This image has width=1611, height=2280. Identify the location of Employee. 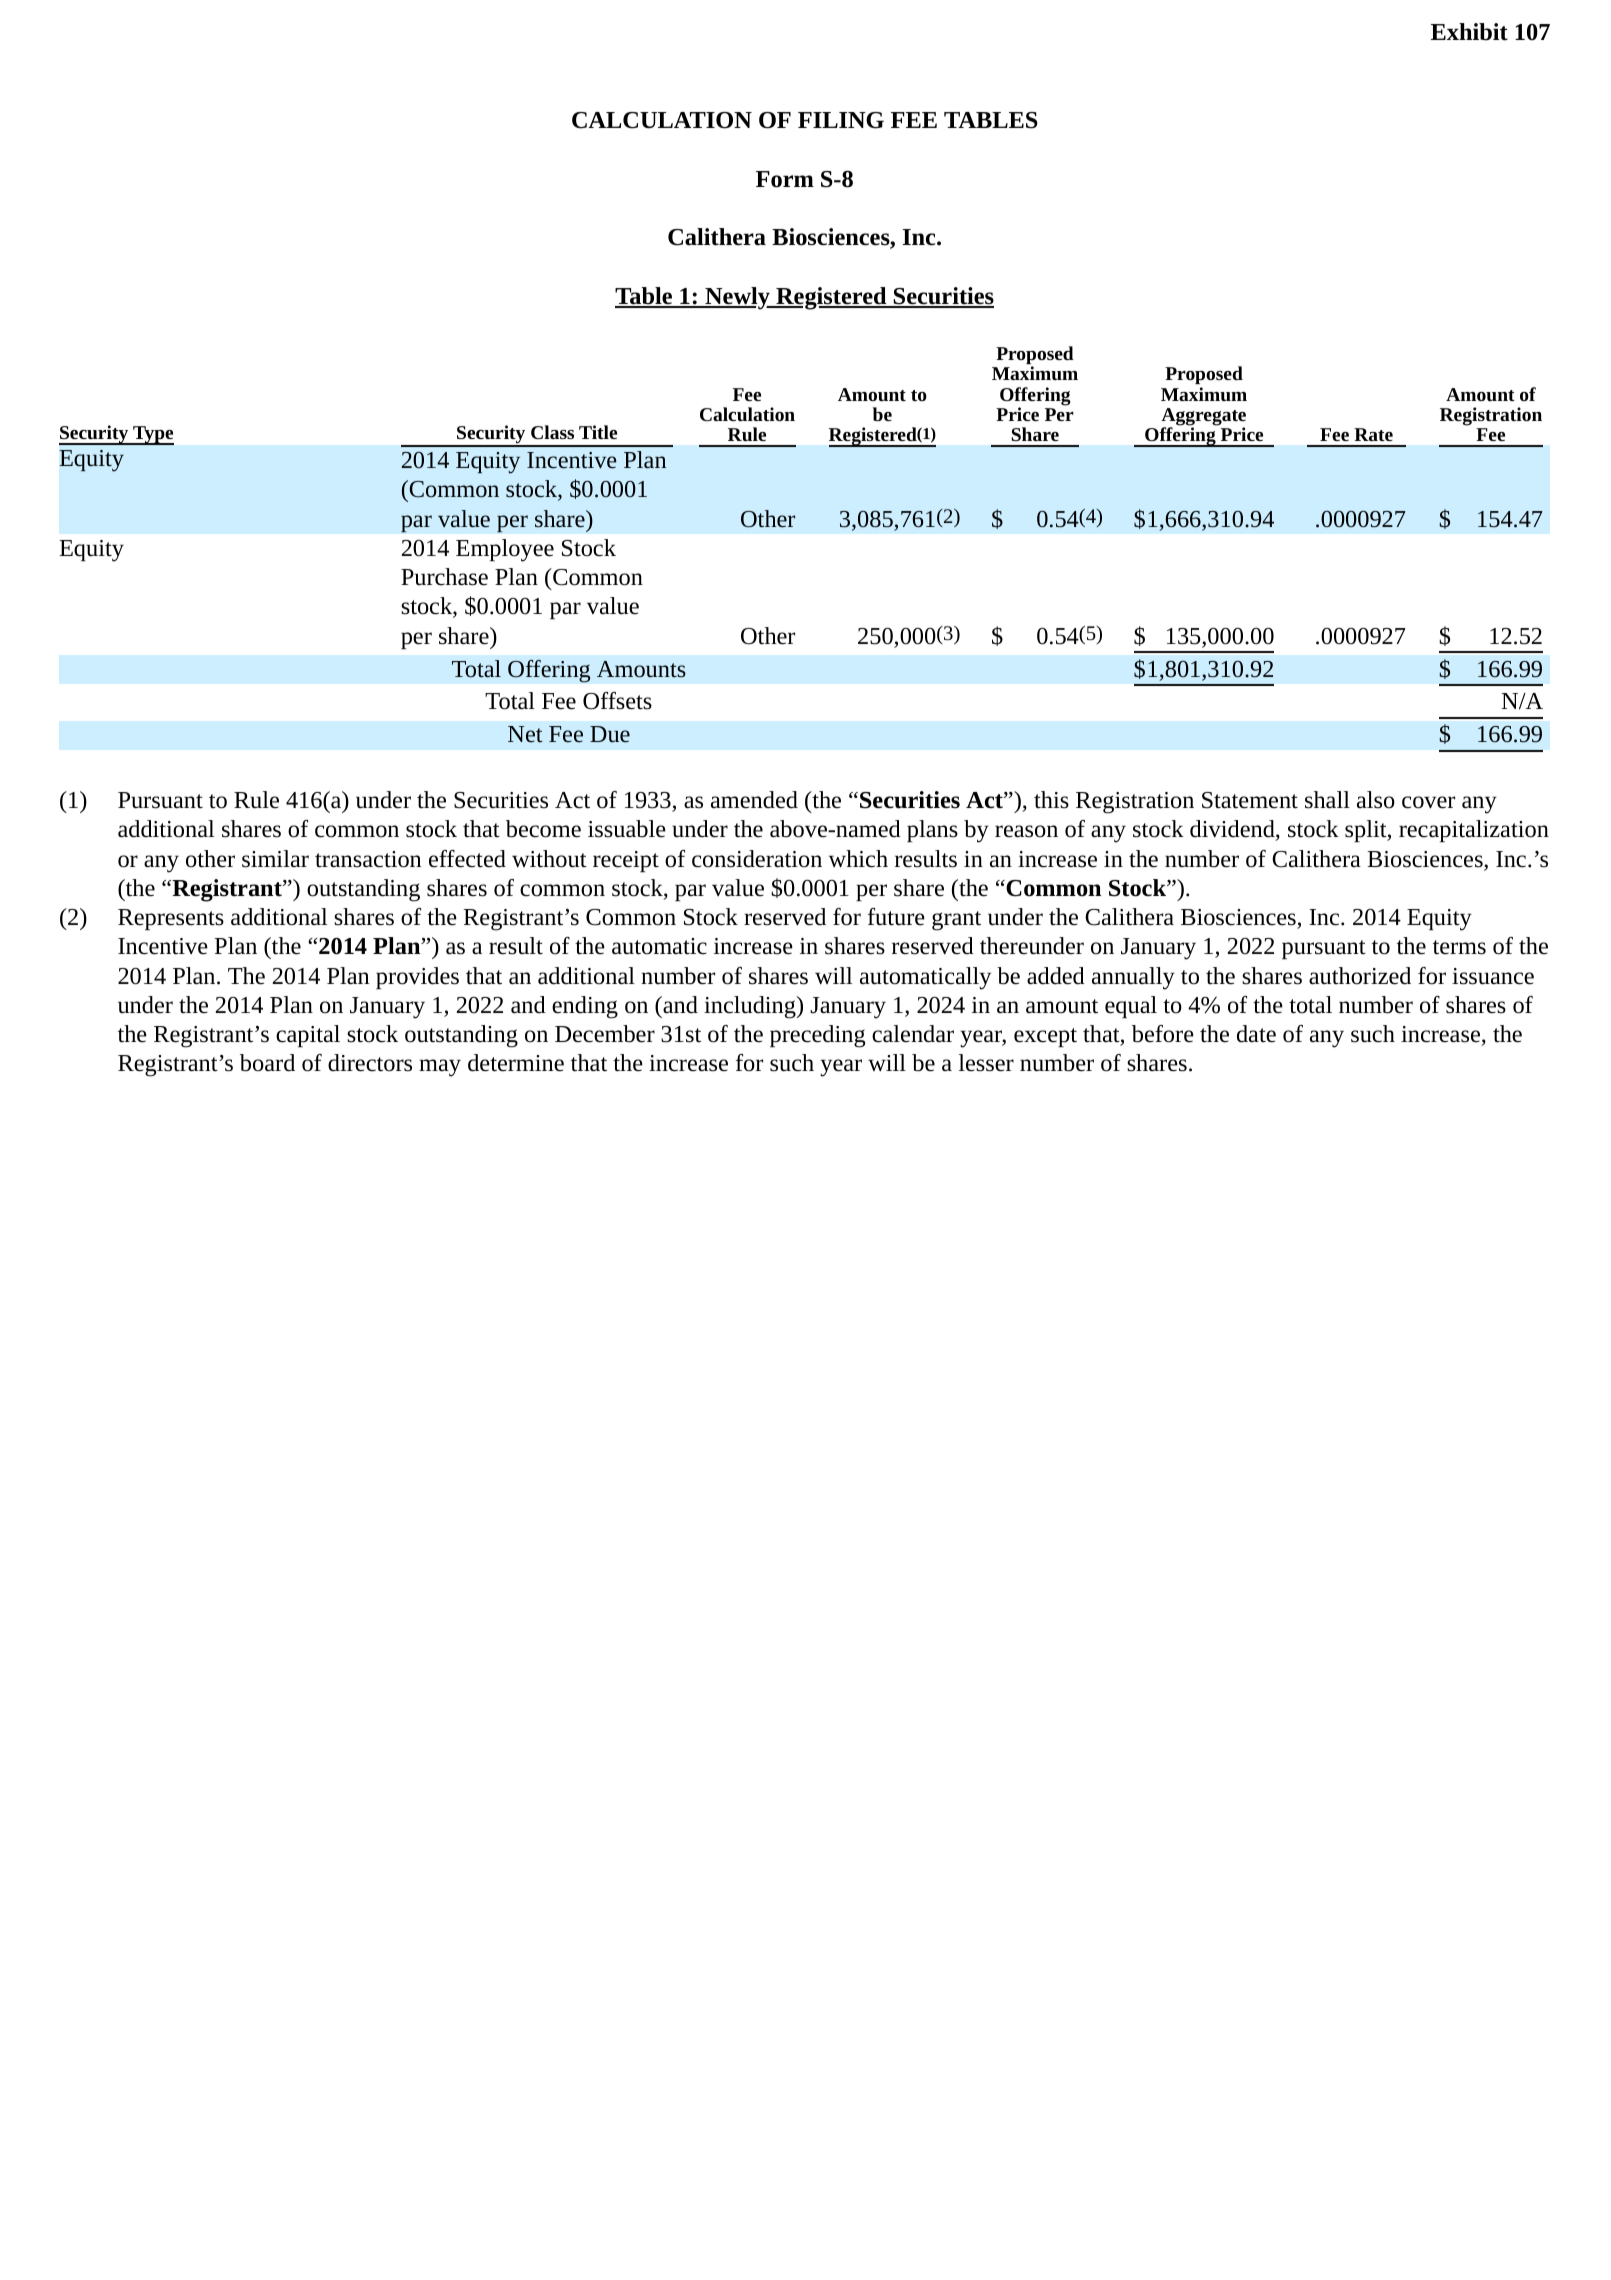
(505, 550).
